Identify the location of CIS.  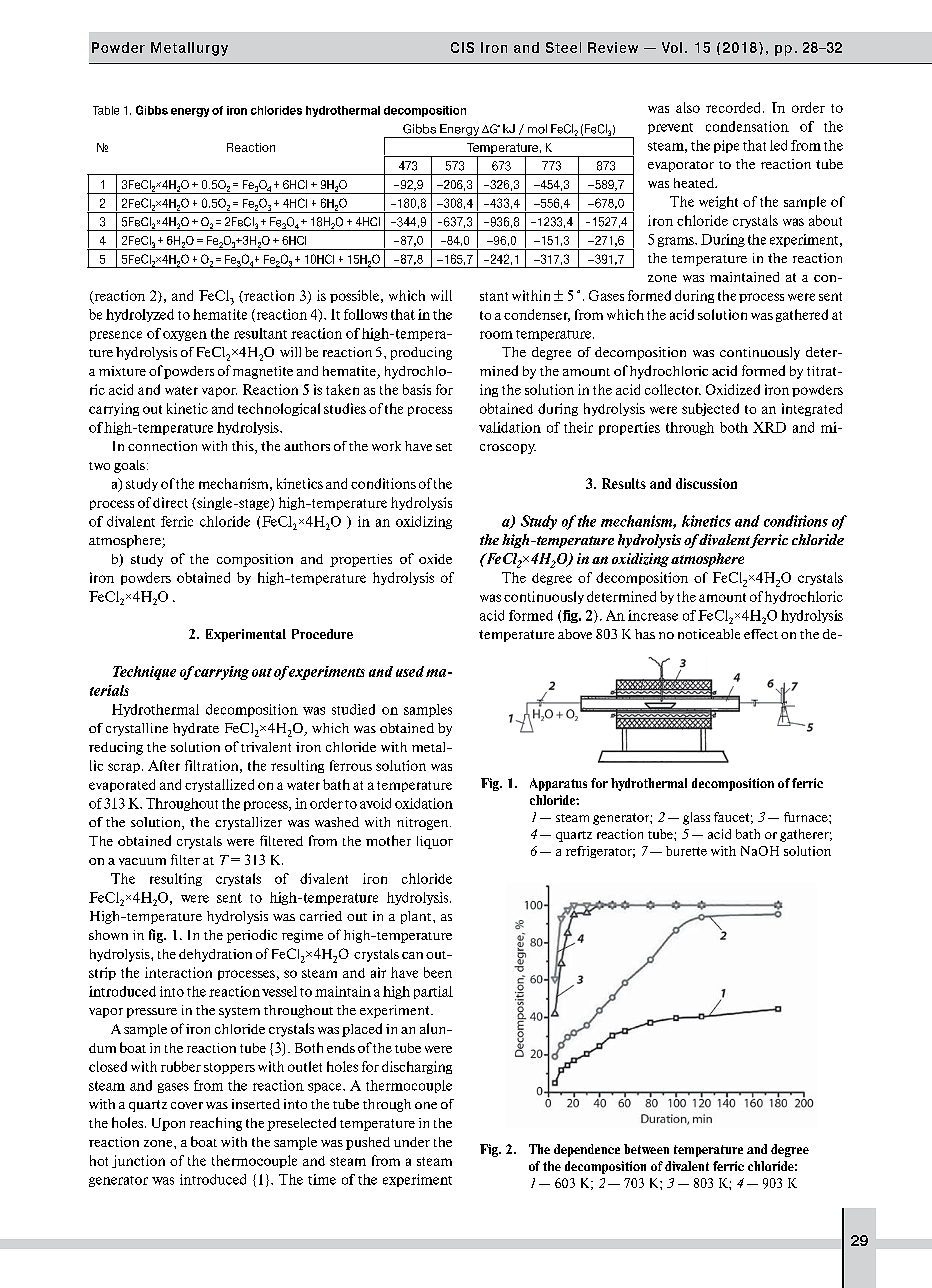
(462, 47).
